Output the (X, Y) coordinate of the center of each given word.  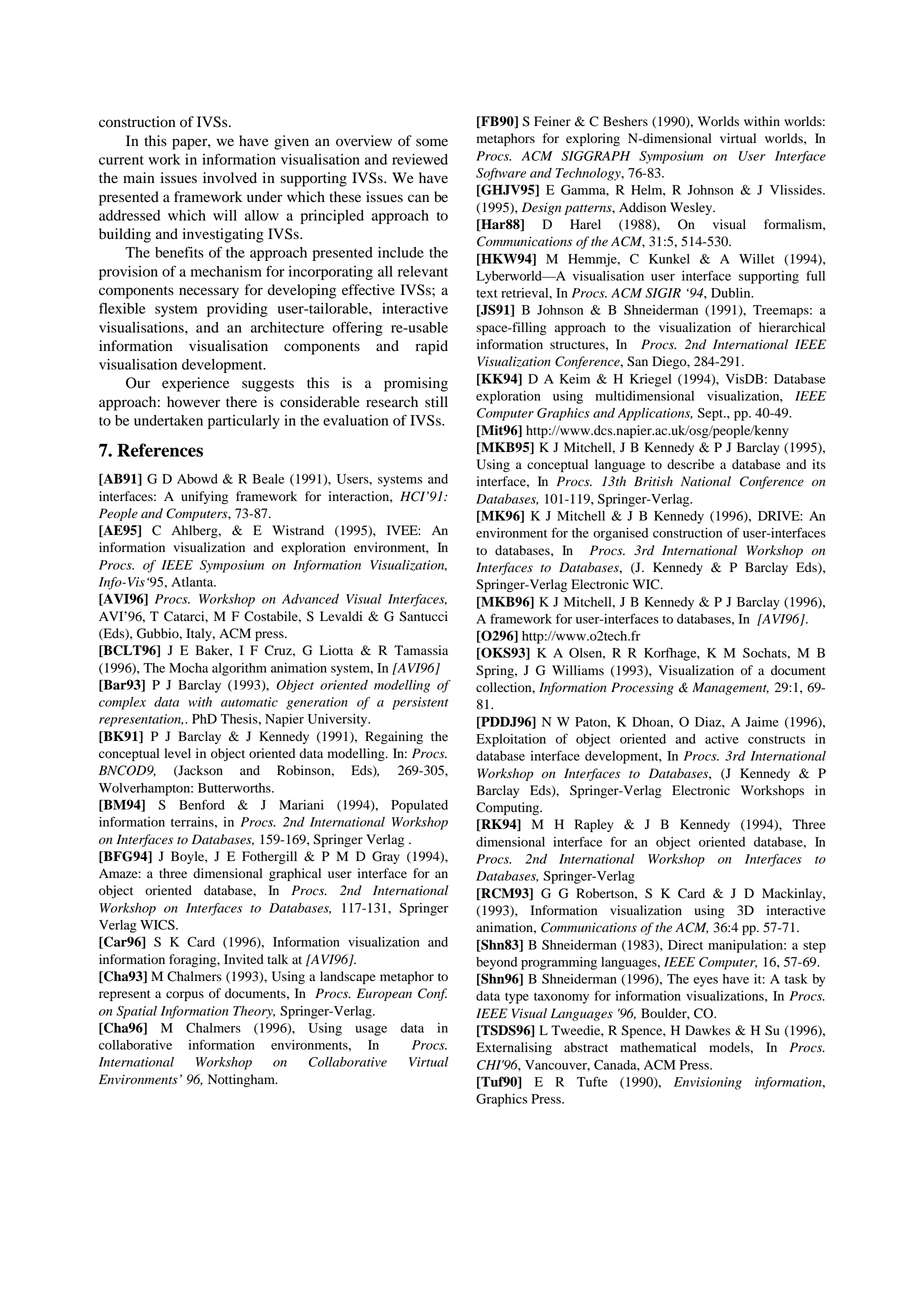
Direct (685, 945)
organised (620, 534)
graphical (295, 874)
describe (690, 464)
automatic (249, 702)
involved (230, 178)
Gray (386, 857)
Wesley (692, 208)
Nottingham (242, 1080)
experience (195, 384)
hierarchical (792, 327)
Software (501, 174)
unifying (204, 497)
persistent (420, 703)
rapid (432, 347)
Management (730, 688)
